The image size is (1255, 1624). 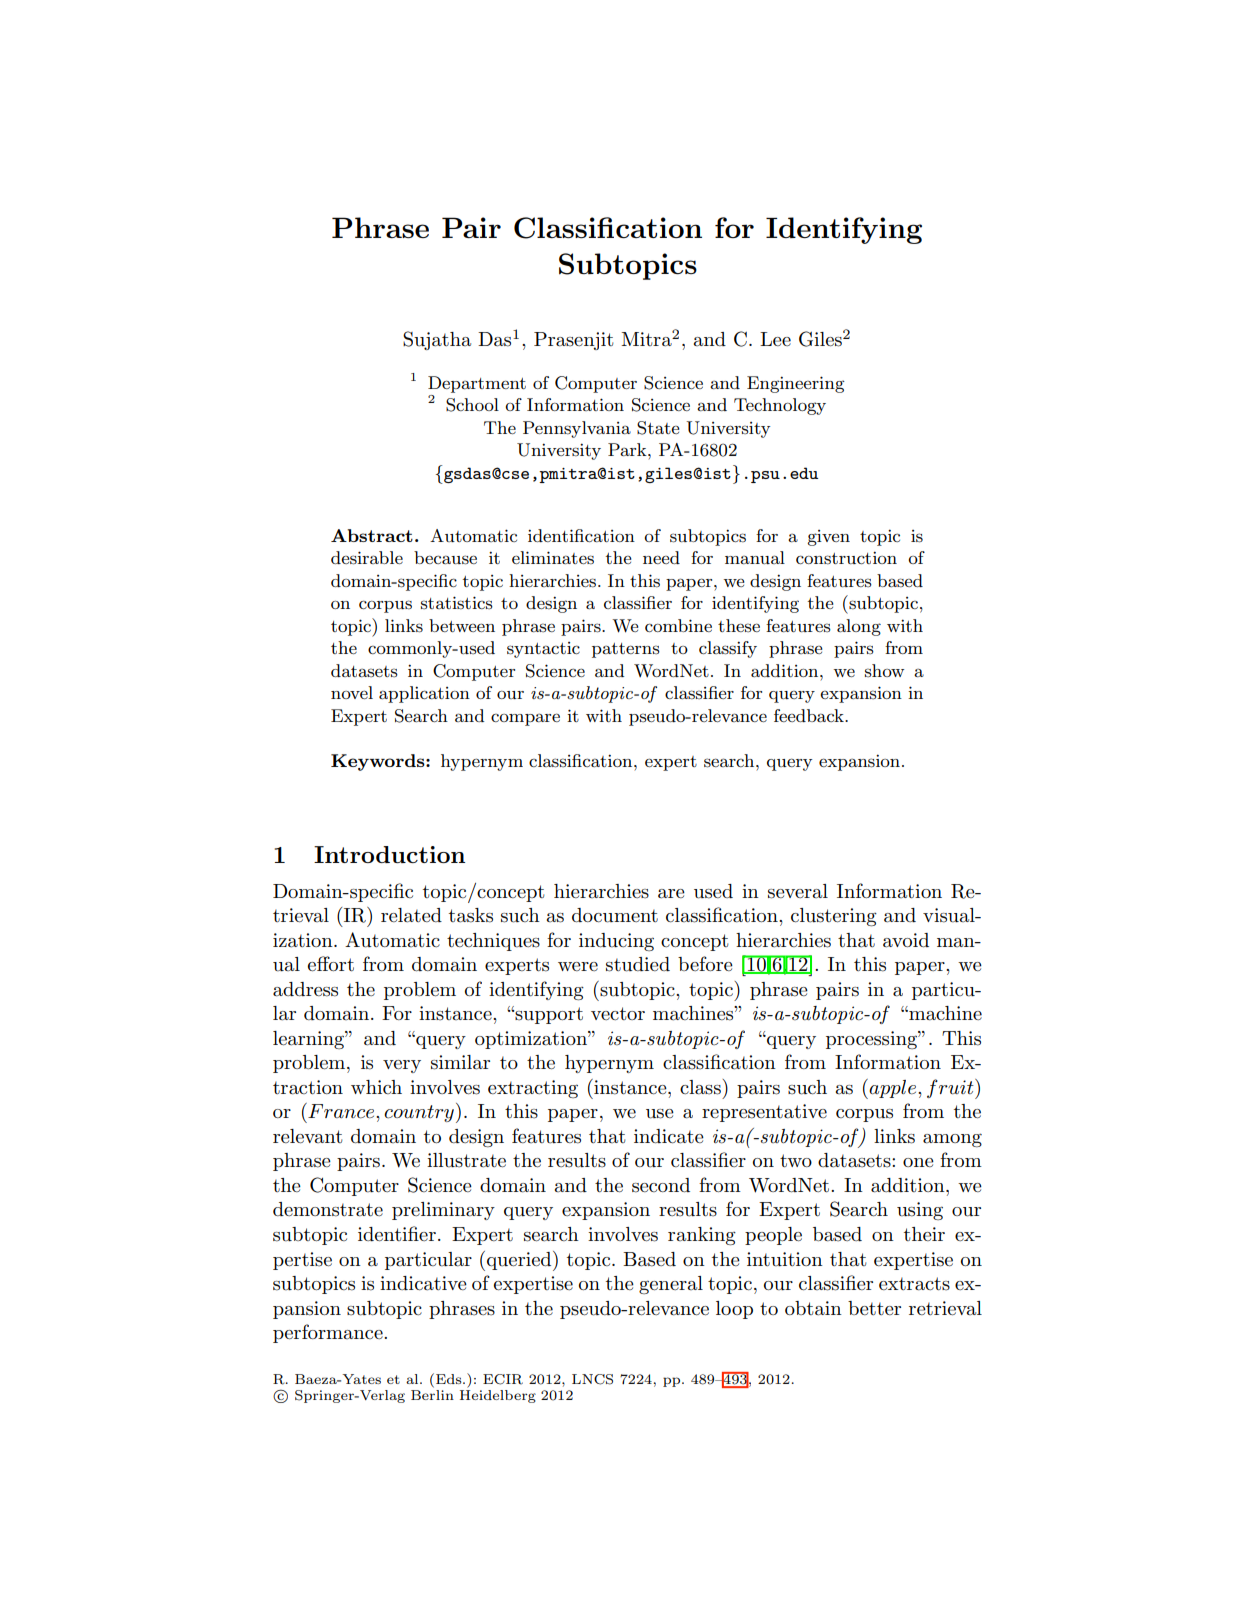 I want to click on rance, so click(x=350, y=1114).
